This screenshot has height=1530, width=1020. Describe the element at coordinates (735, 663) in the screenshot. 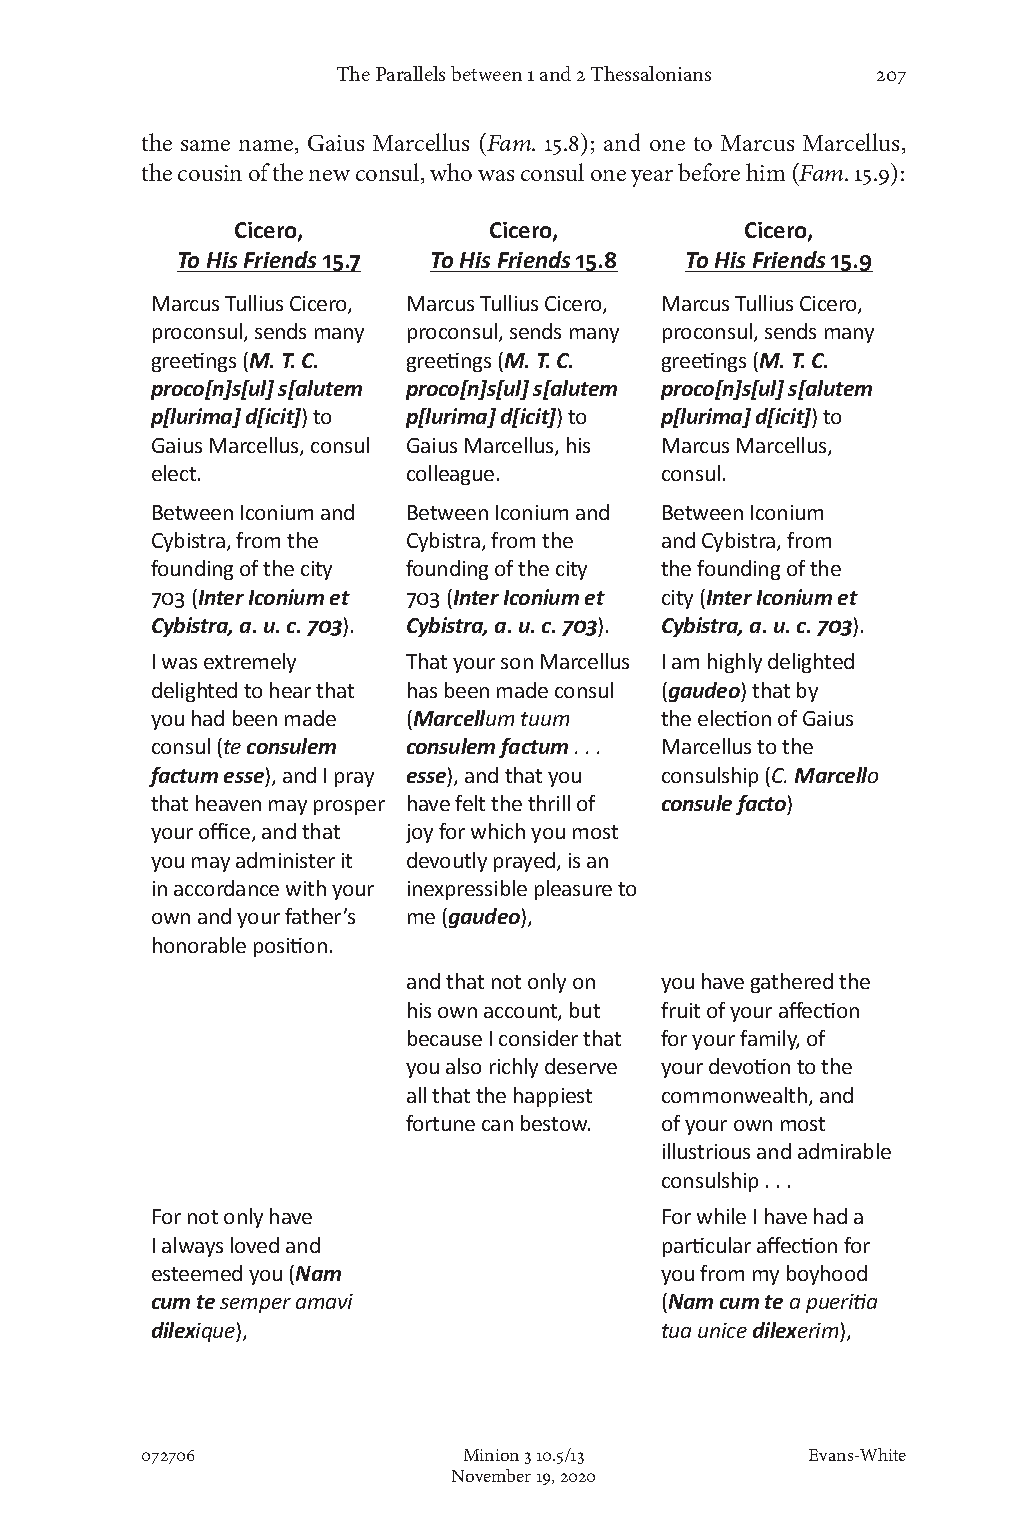

I see `highly` at that location.
